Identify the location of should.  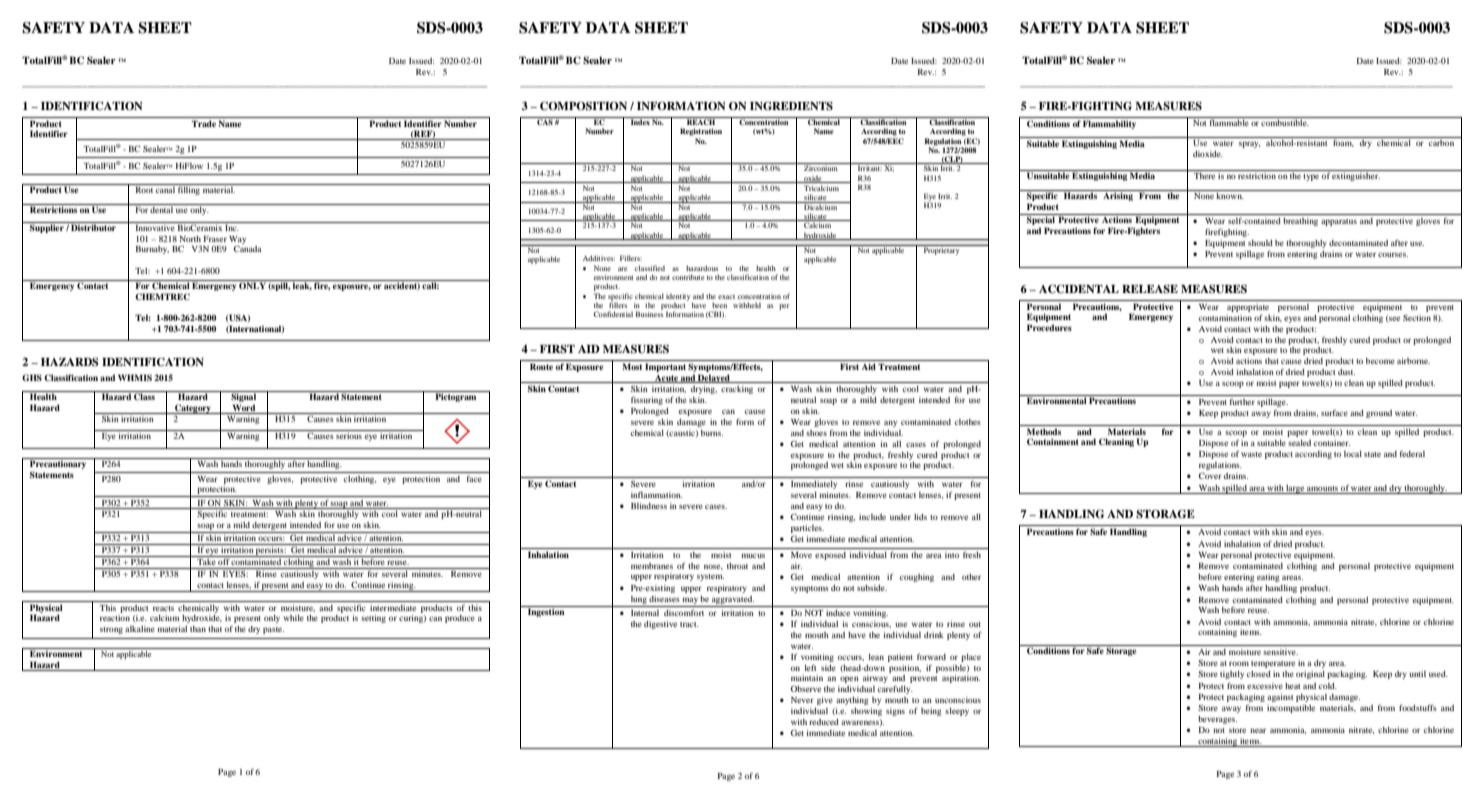
(1260, 243).
